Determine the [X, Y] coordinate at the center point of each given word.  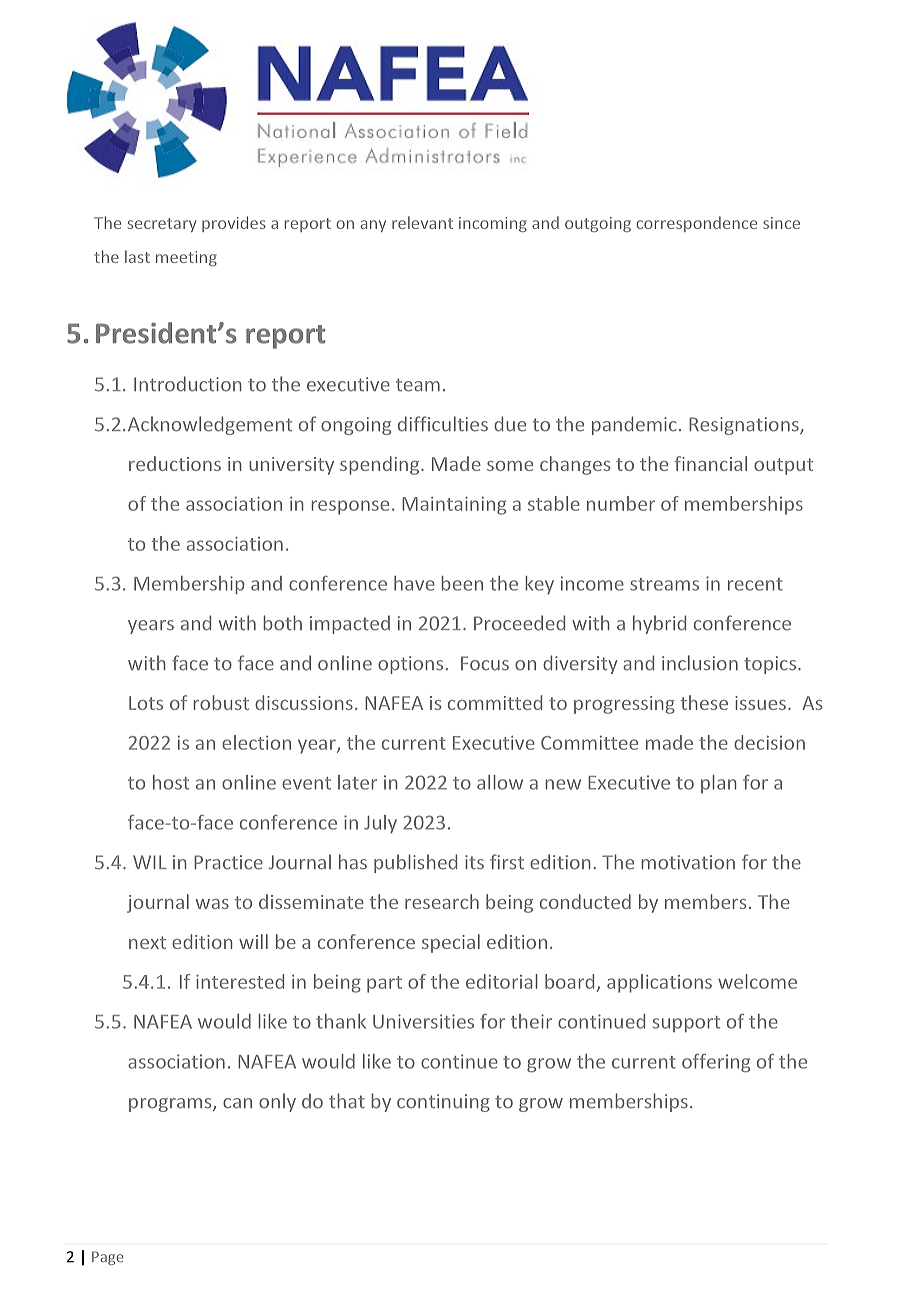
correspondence [696, 224]
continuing [443, 1103]
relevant [422, 222]
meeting [186, 258]
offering [716, 1063]
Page [108, 1258]
